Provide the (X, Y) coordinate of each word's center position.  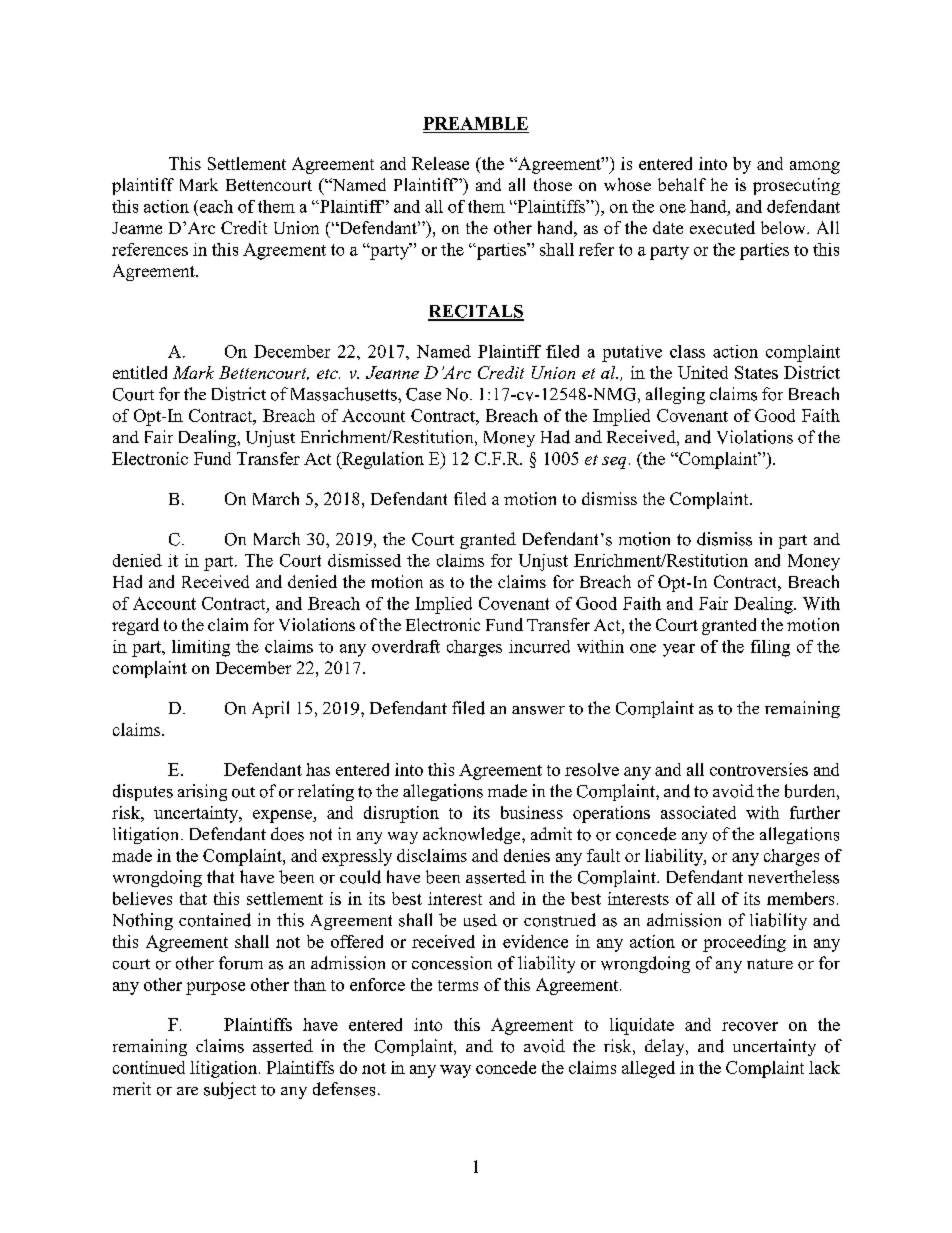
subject (230, 1090)
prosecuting (796, 186)
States (756, 372)
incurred (539, 646)
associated (698, 812)
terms (458, 985)
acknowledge (473, 835)
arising (202, 792)
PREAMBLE (475, 123)
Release (440, 163)
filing (770, 648)
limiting (201, 648)
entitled (140, 372)
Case (423, 394)
